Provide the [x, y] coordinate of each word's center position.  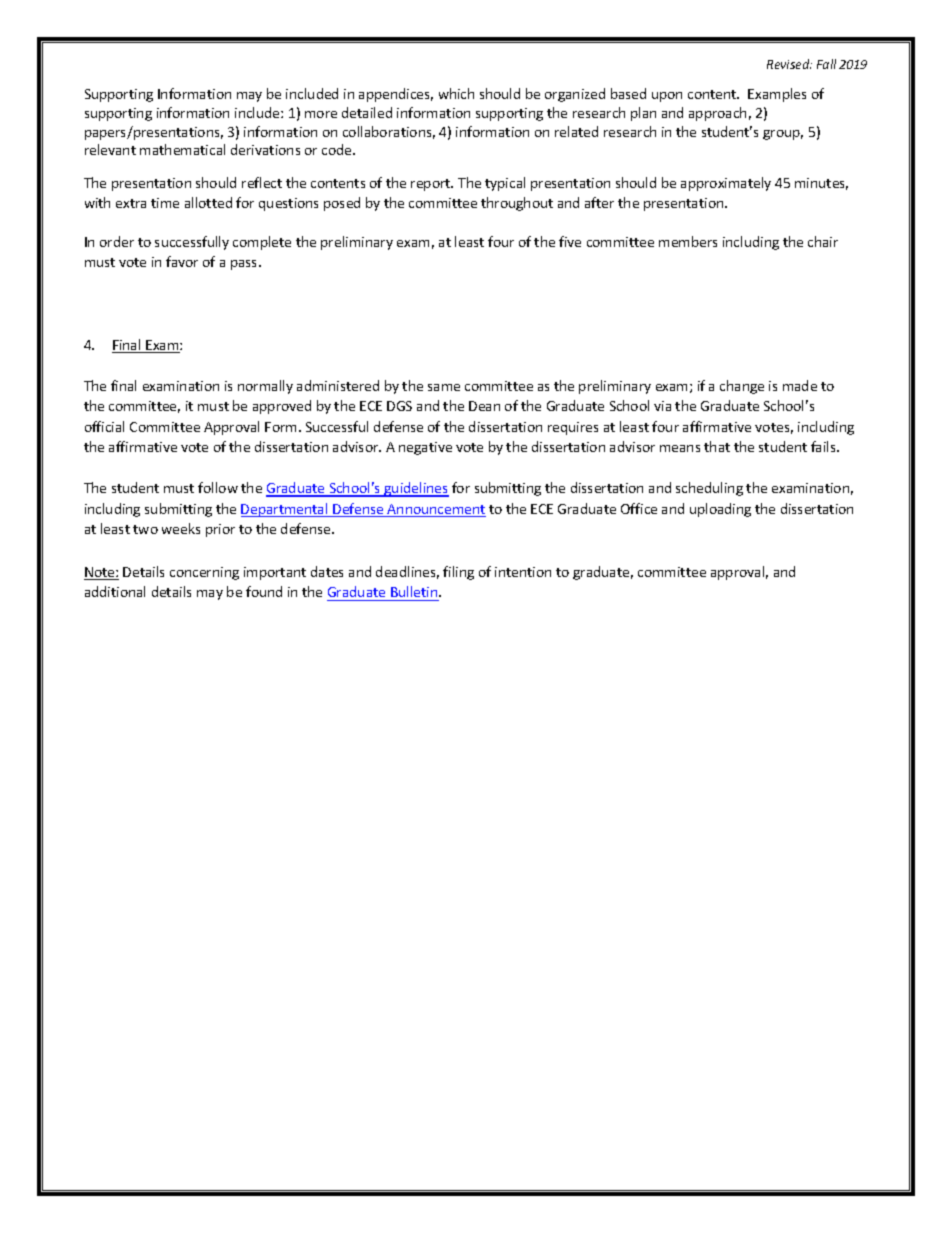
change [742, 387]
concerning [204, 573]
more [321, 114]
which [456, 93]
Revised [789, 64]
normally [265, 387]
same [444, 387]
